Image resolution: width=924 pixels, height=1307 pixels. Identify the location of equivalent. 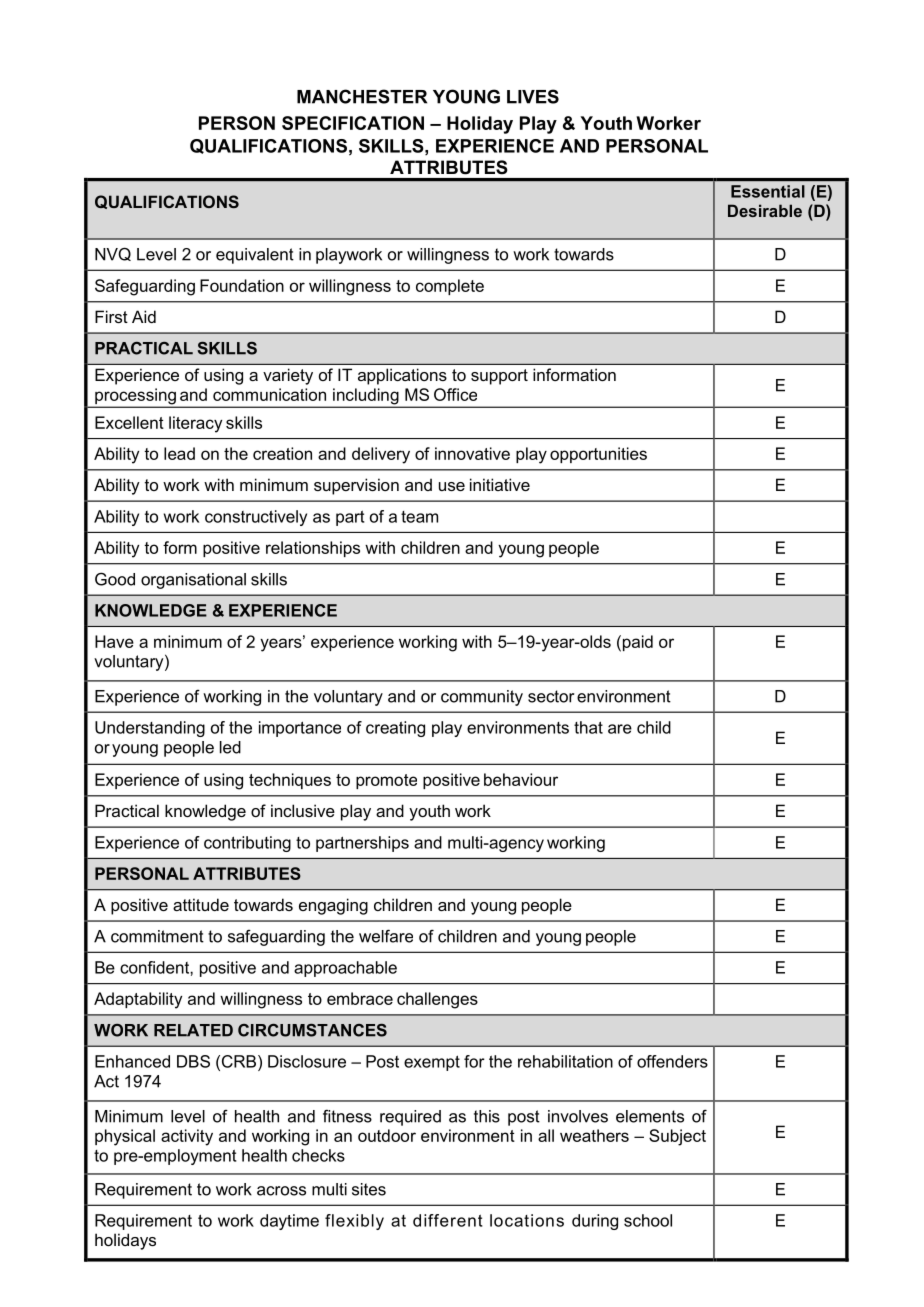
(255, 256).
